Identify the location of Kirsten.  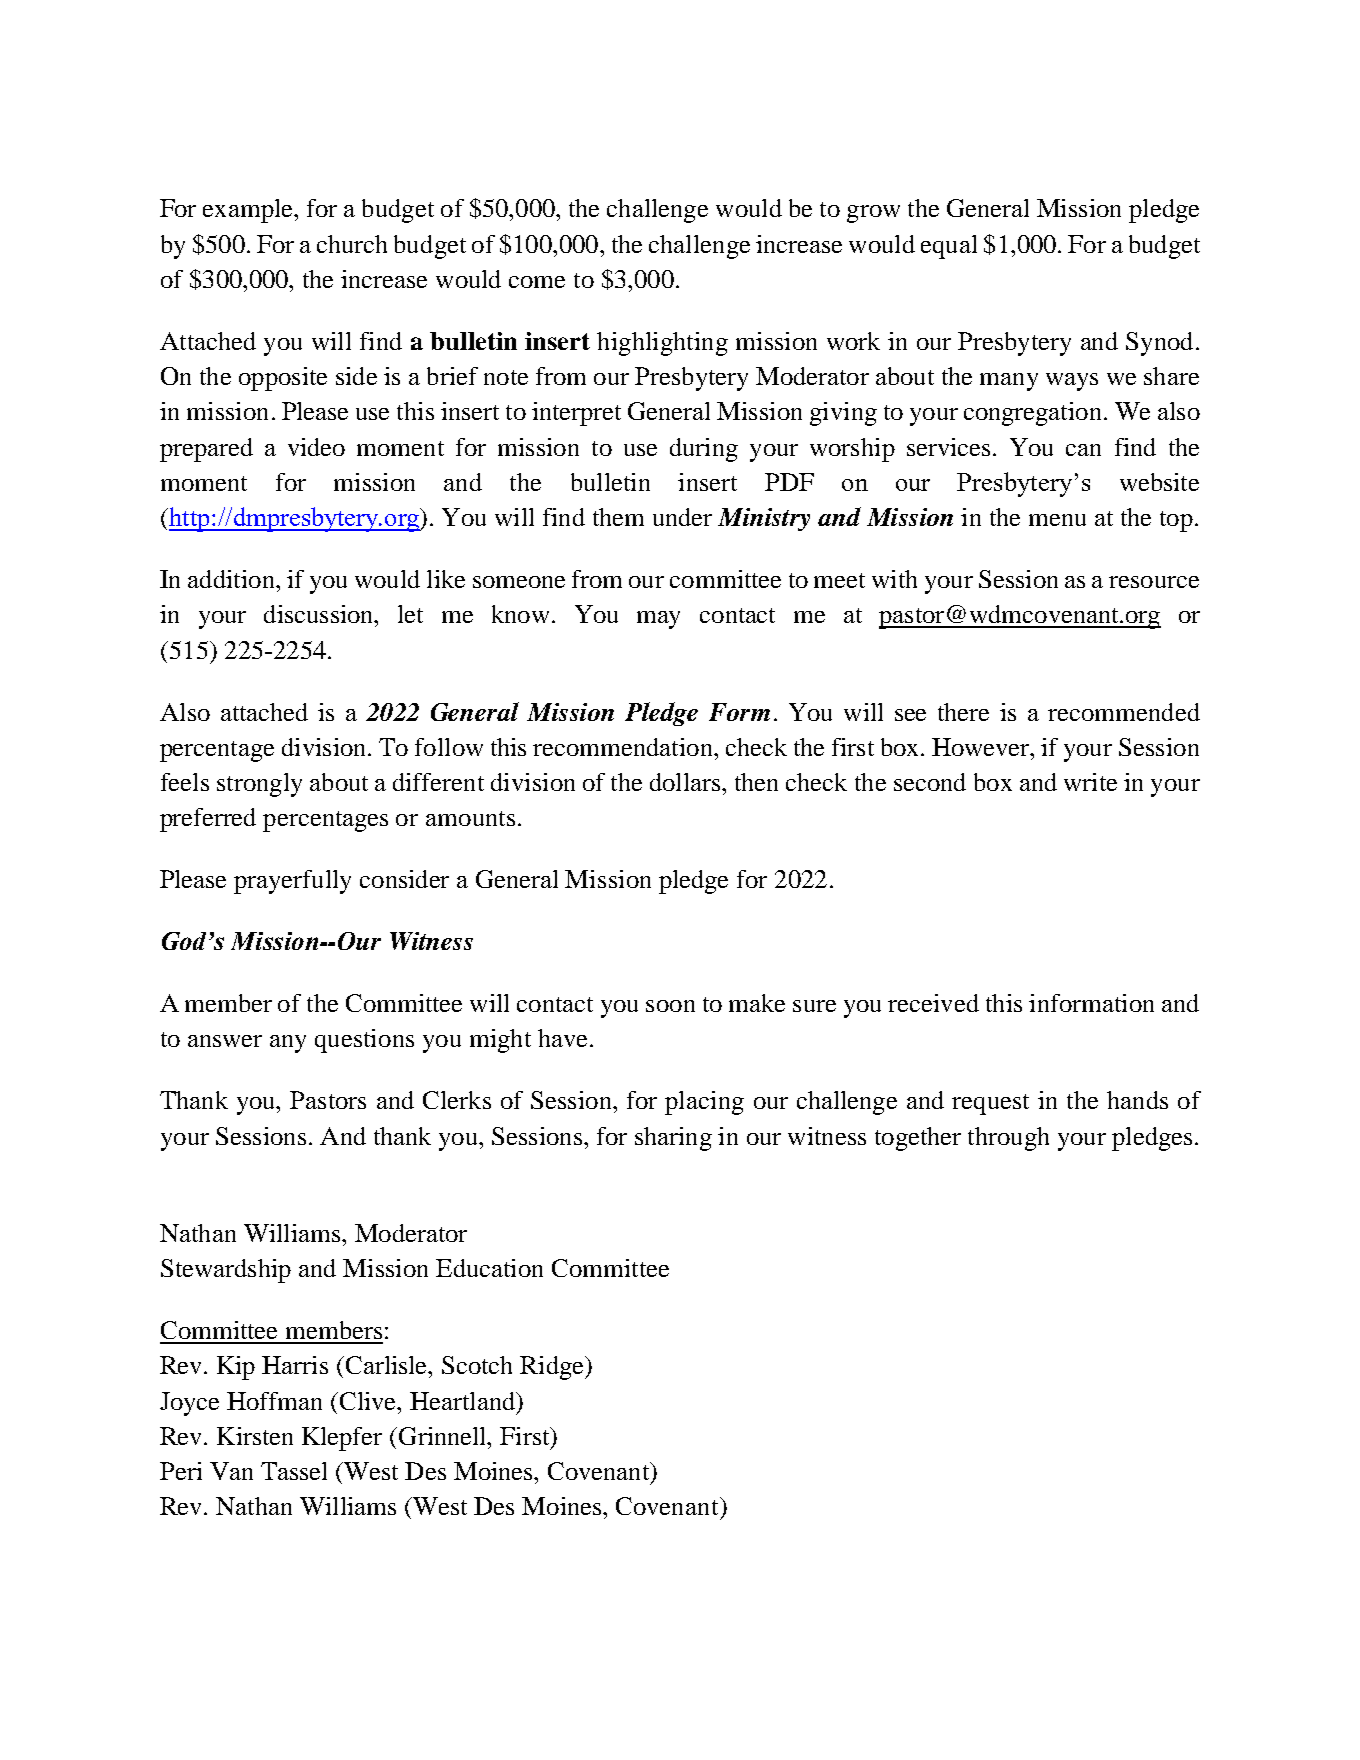
(255, 1436).
